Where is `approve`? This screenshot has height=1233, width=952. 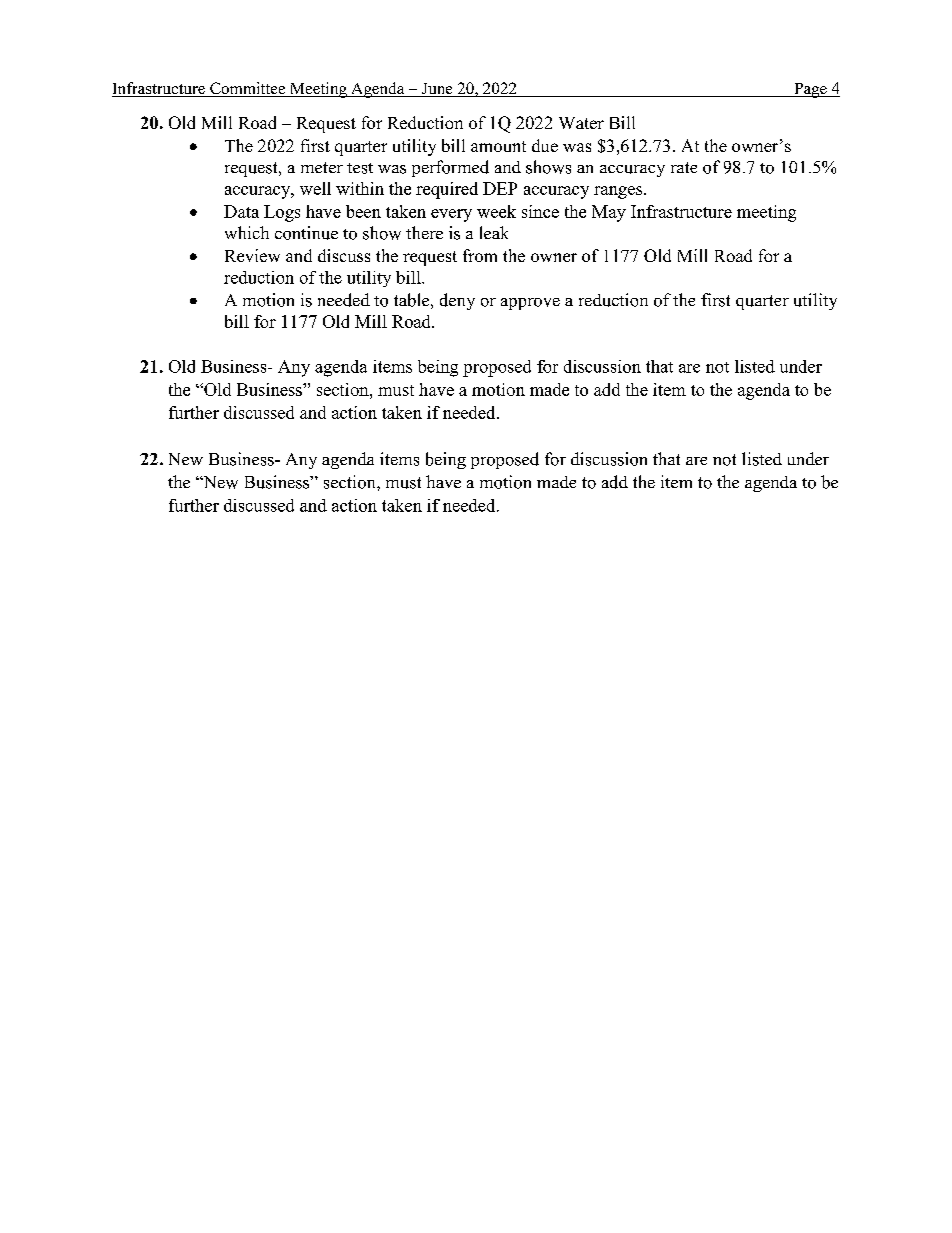
approve is located at coordinates (530, 304).
